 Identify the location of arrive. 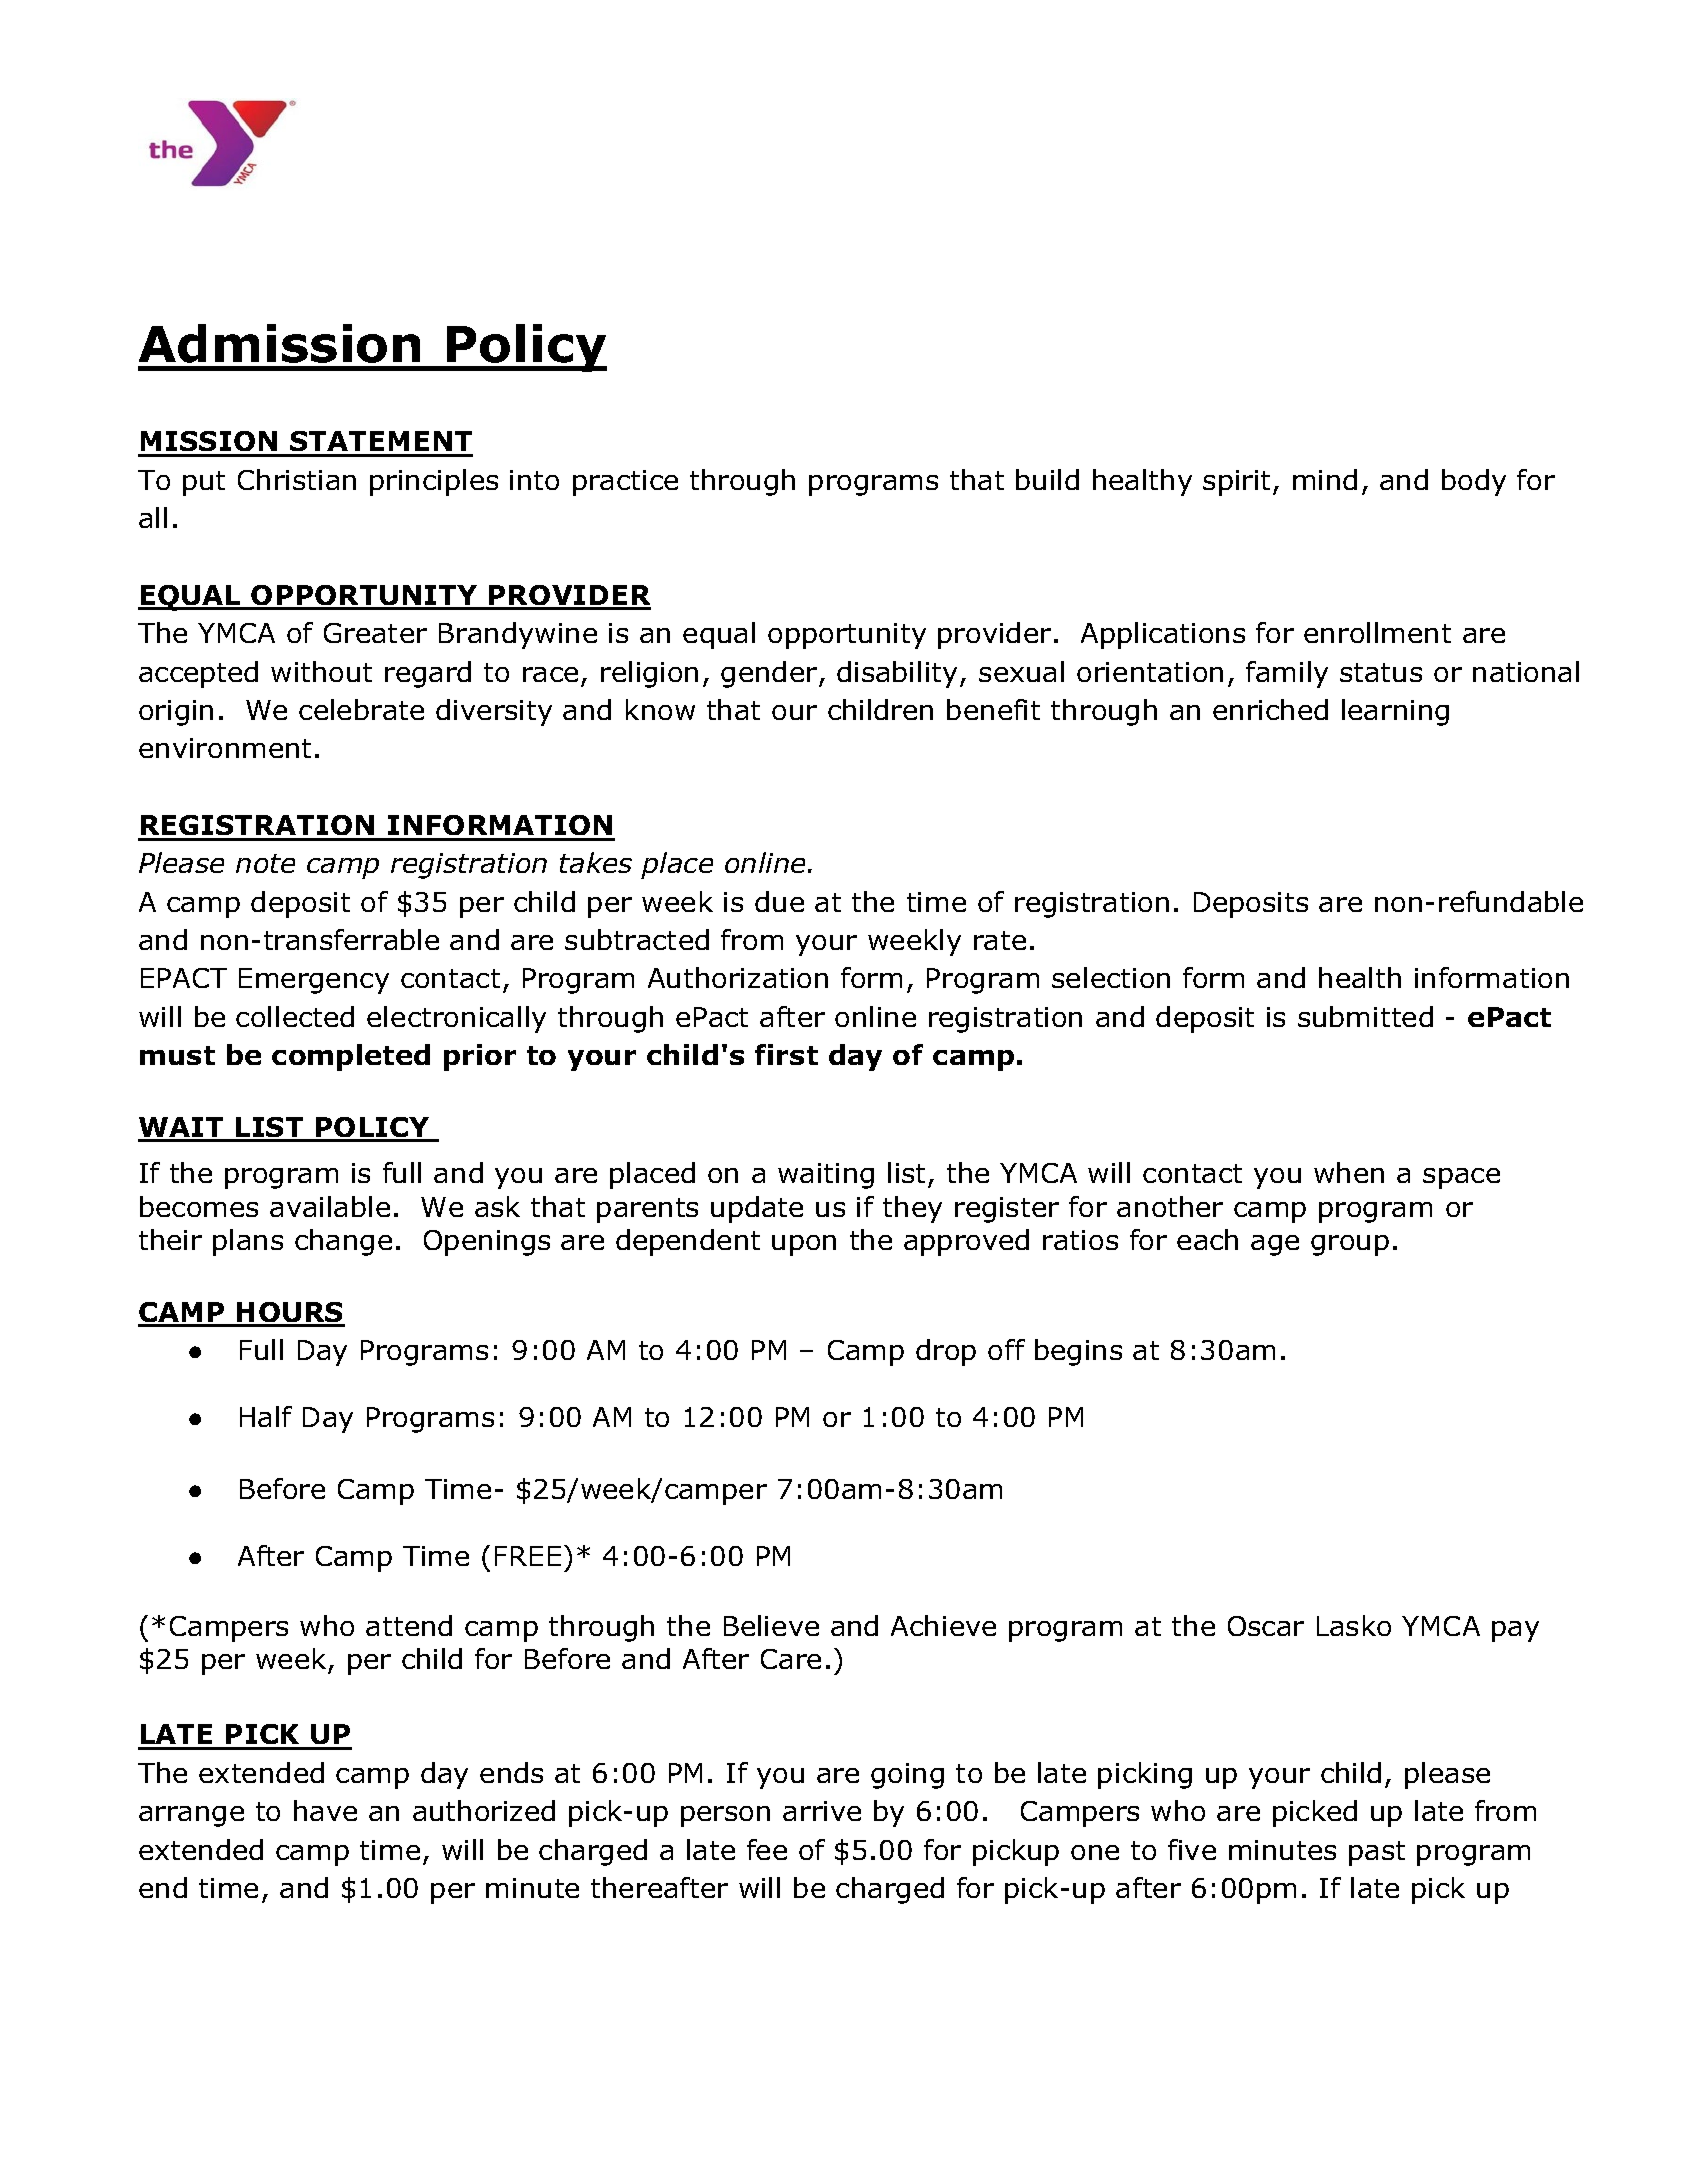
(822, 1811).
